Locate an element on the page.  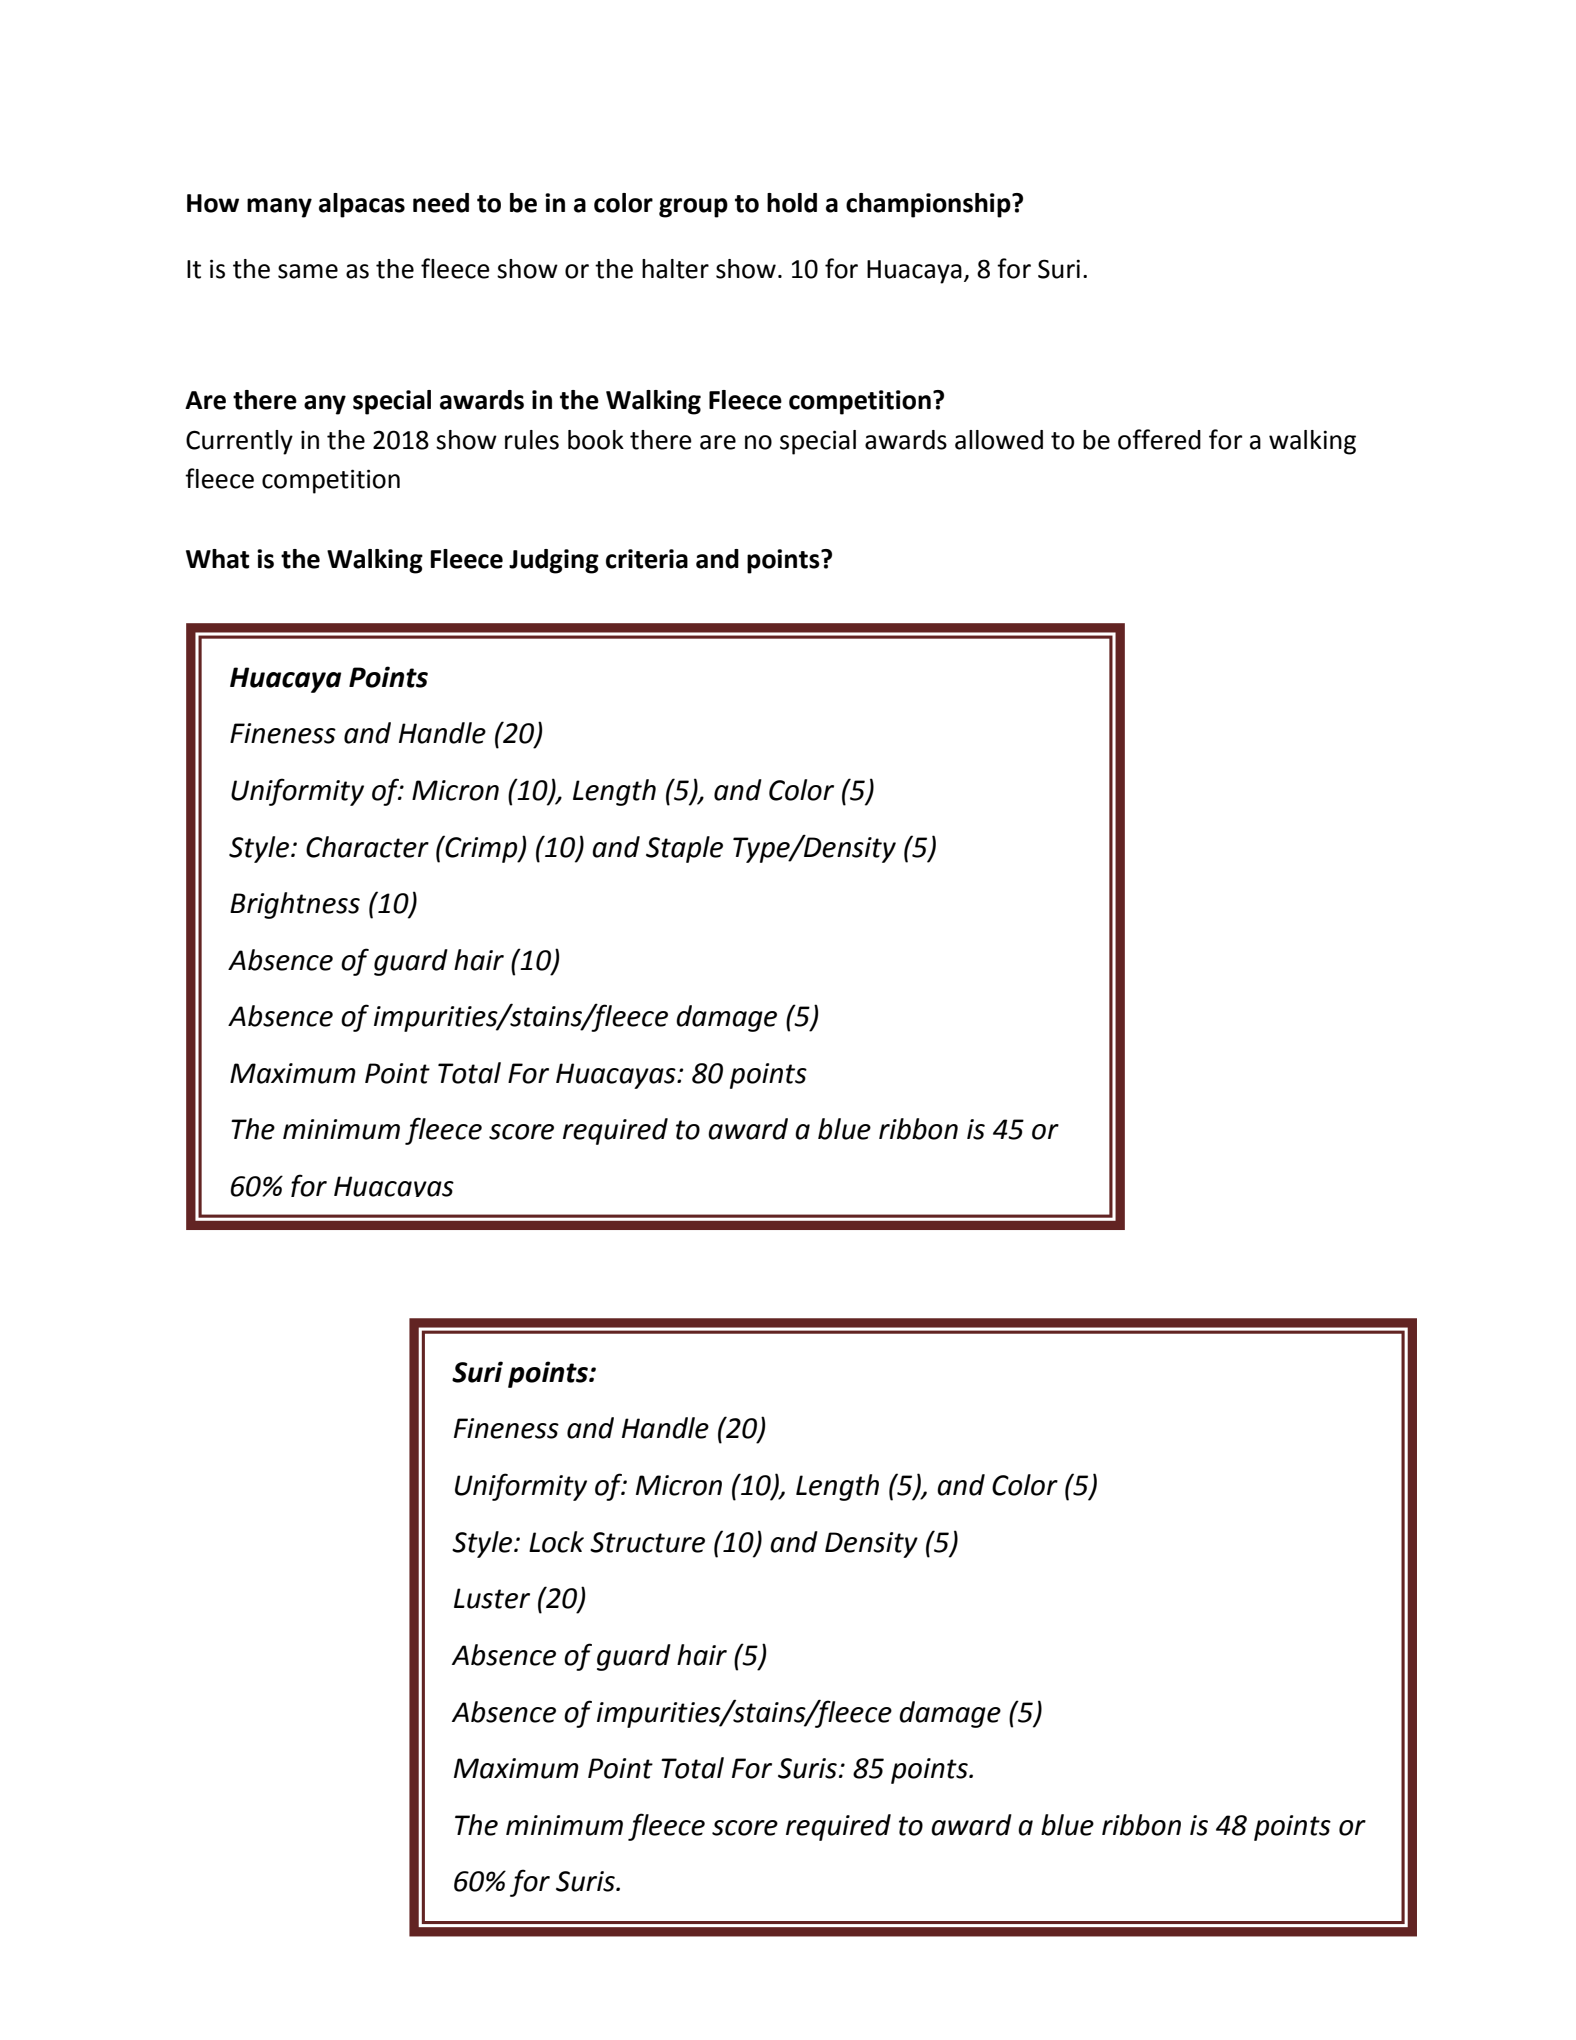
Lock is located at coordinates (556, 1542).
